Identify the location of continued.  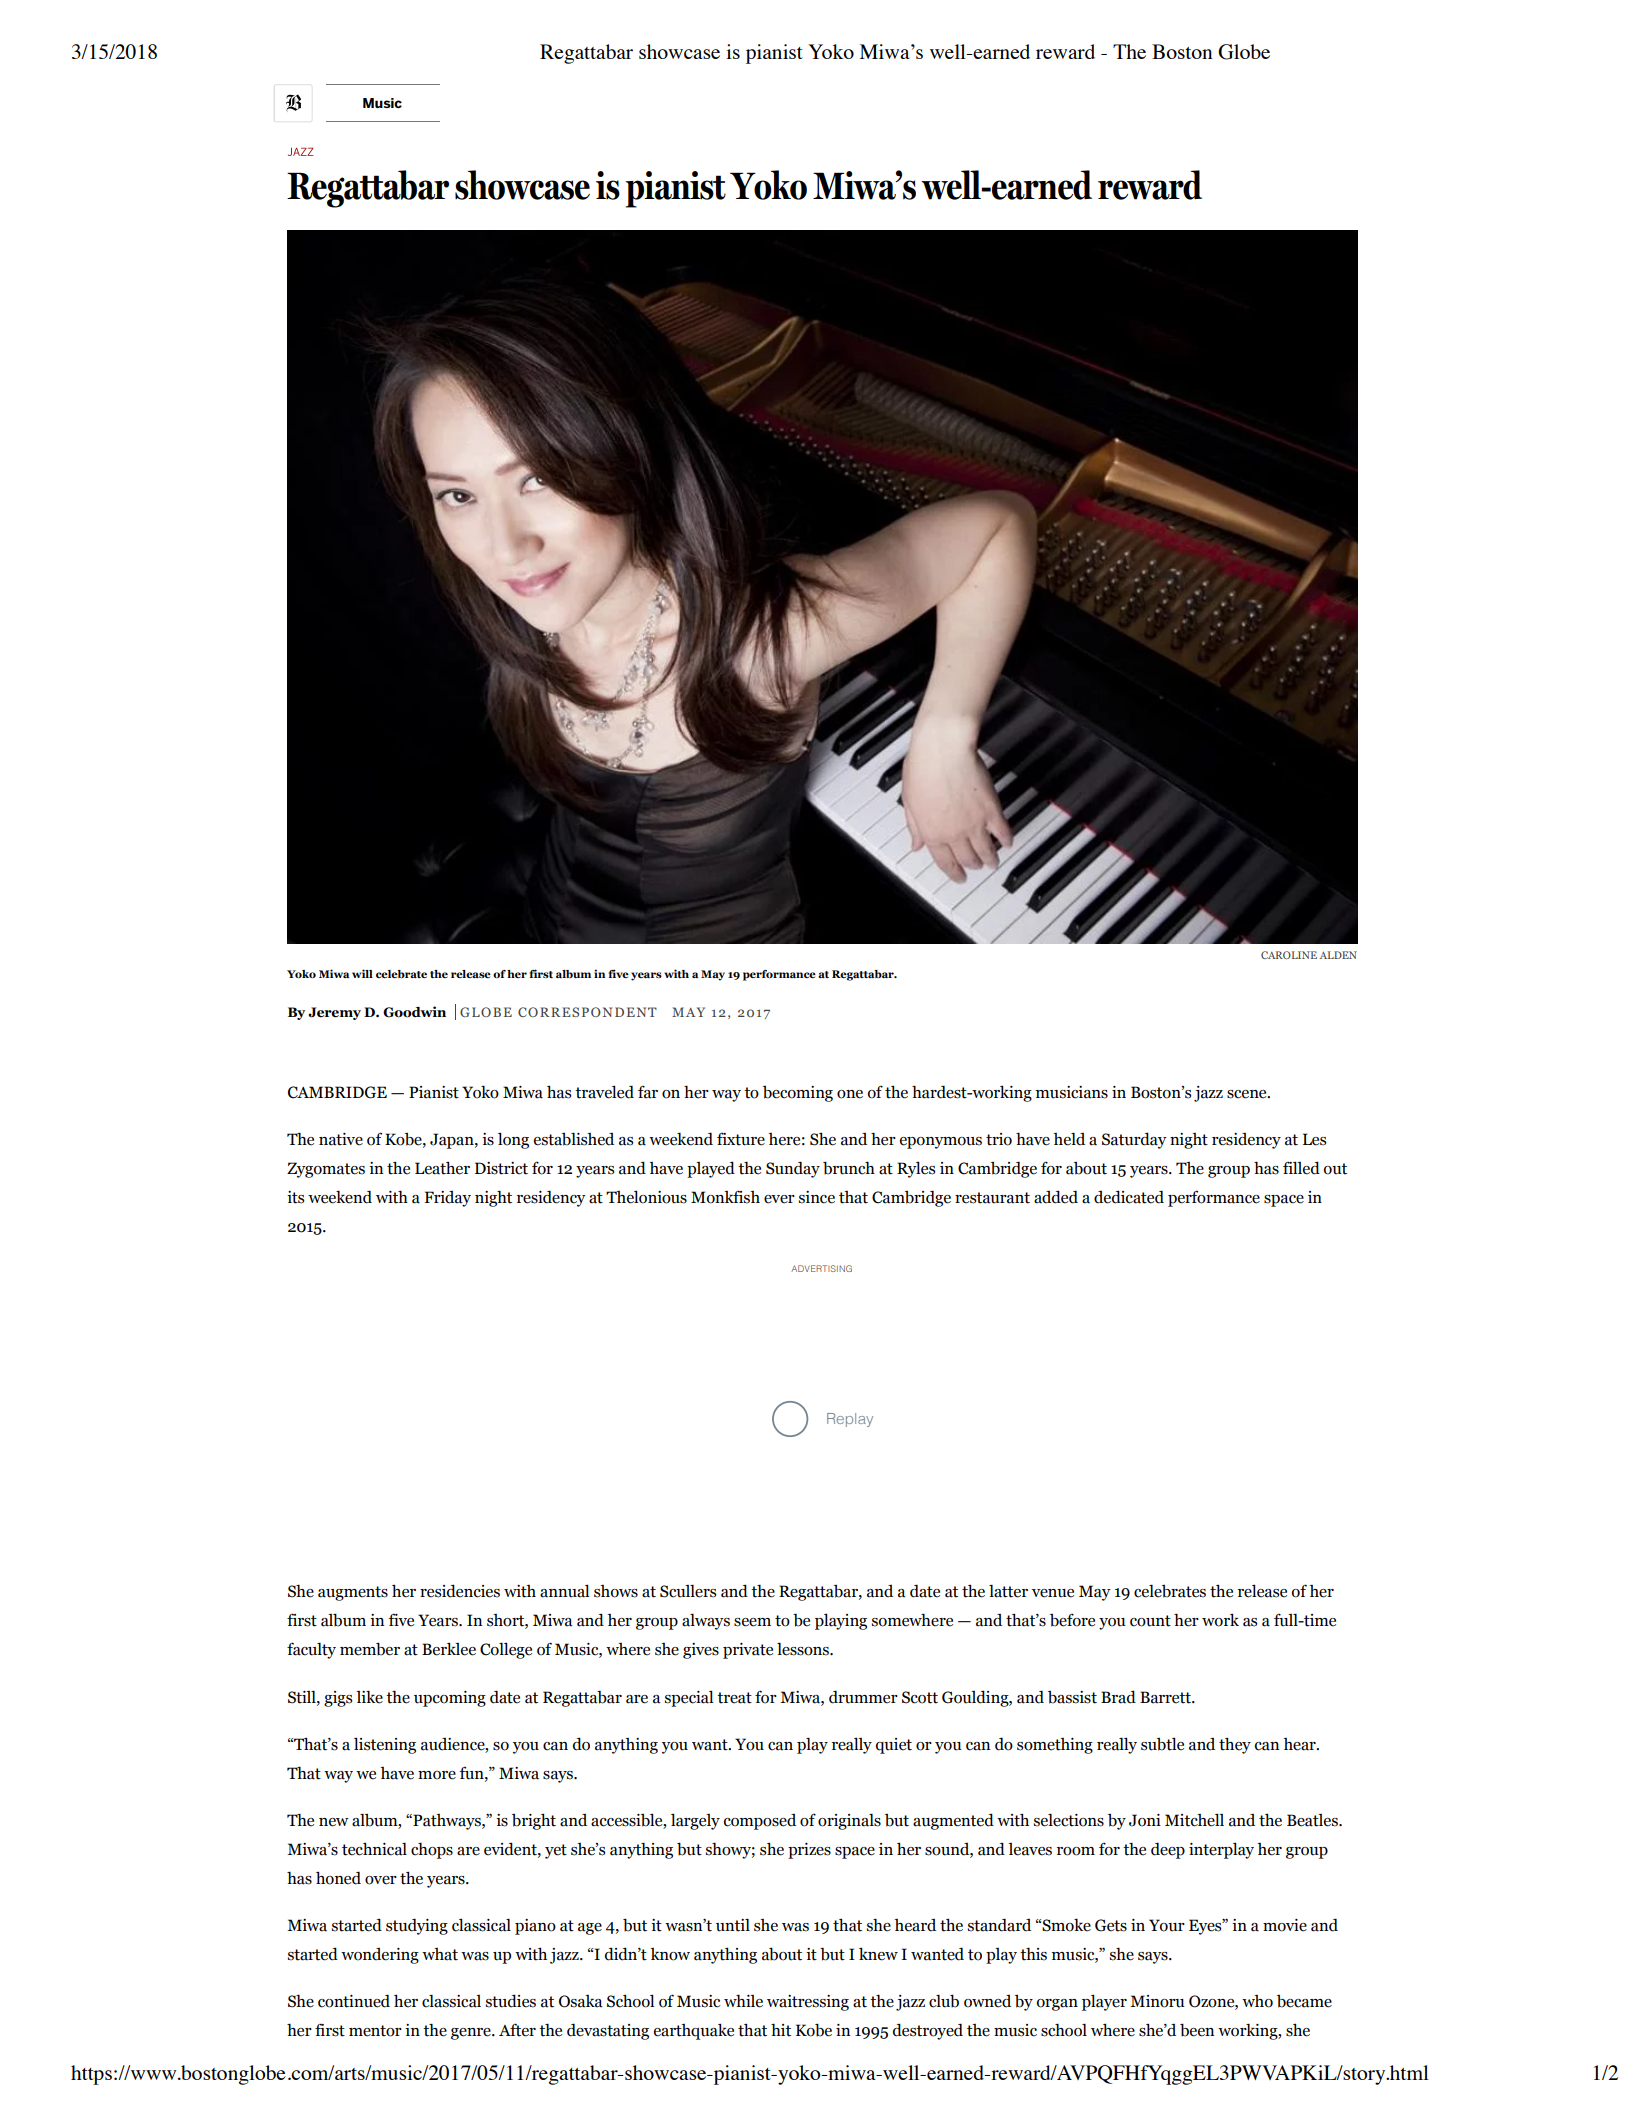
(354, 2001).
